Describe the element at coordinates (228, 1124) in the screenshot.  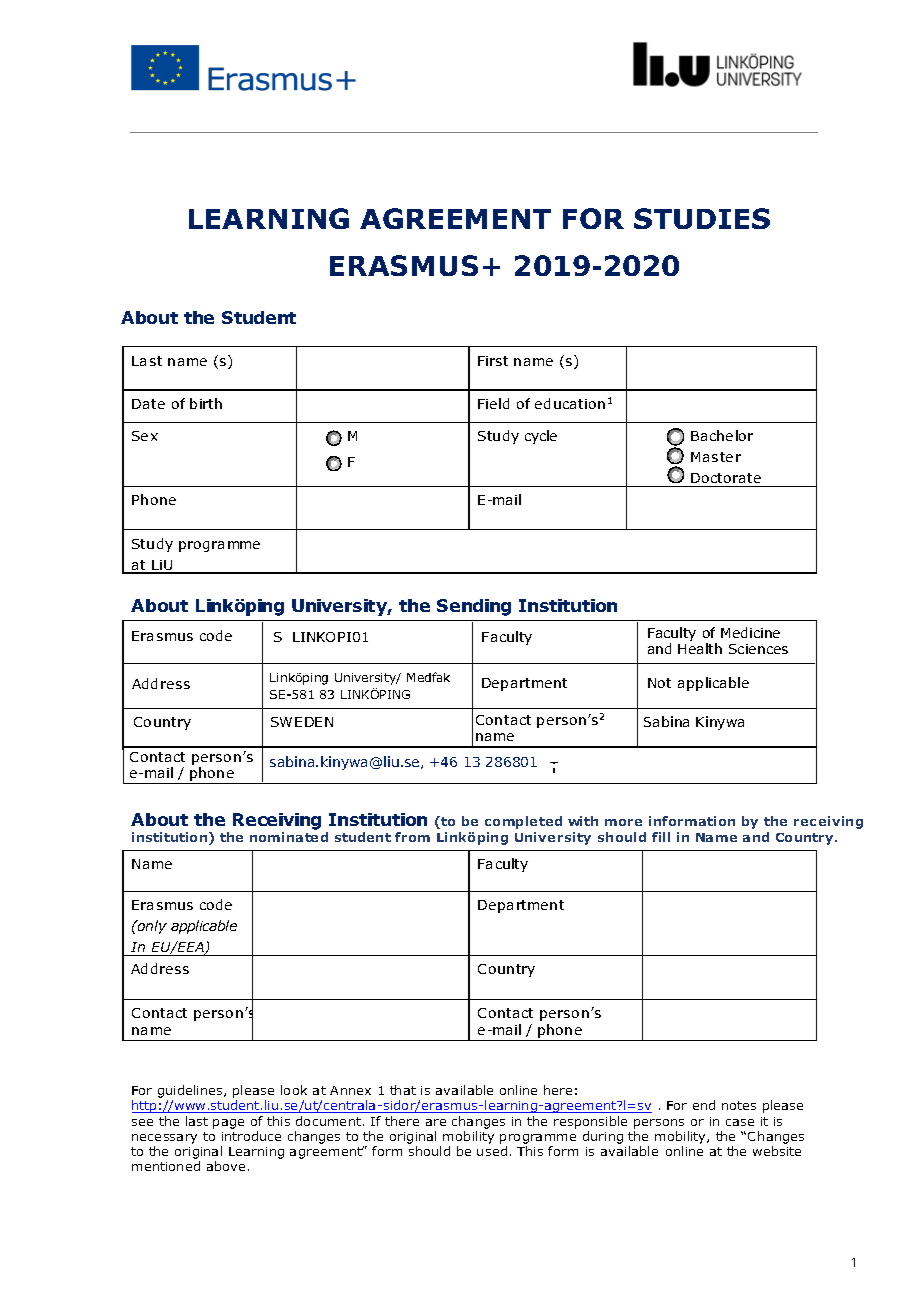
I see `page` at that location.
